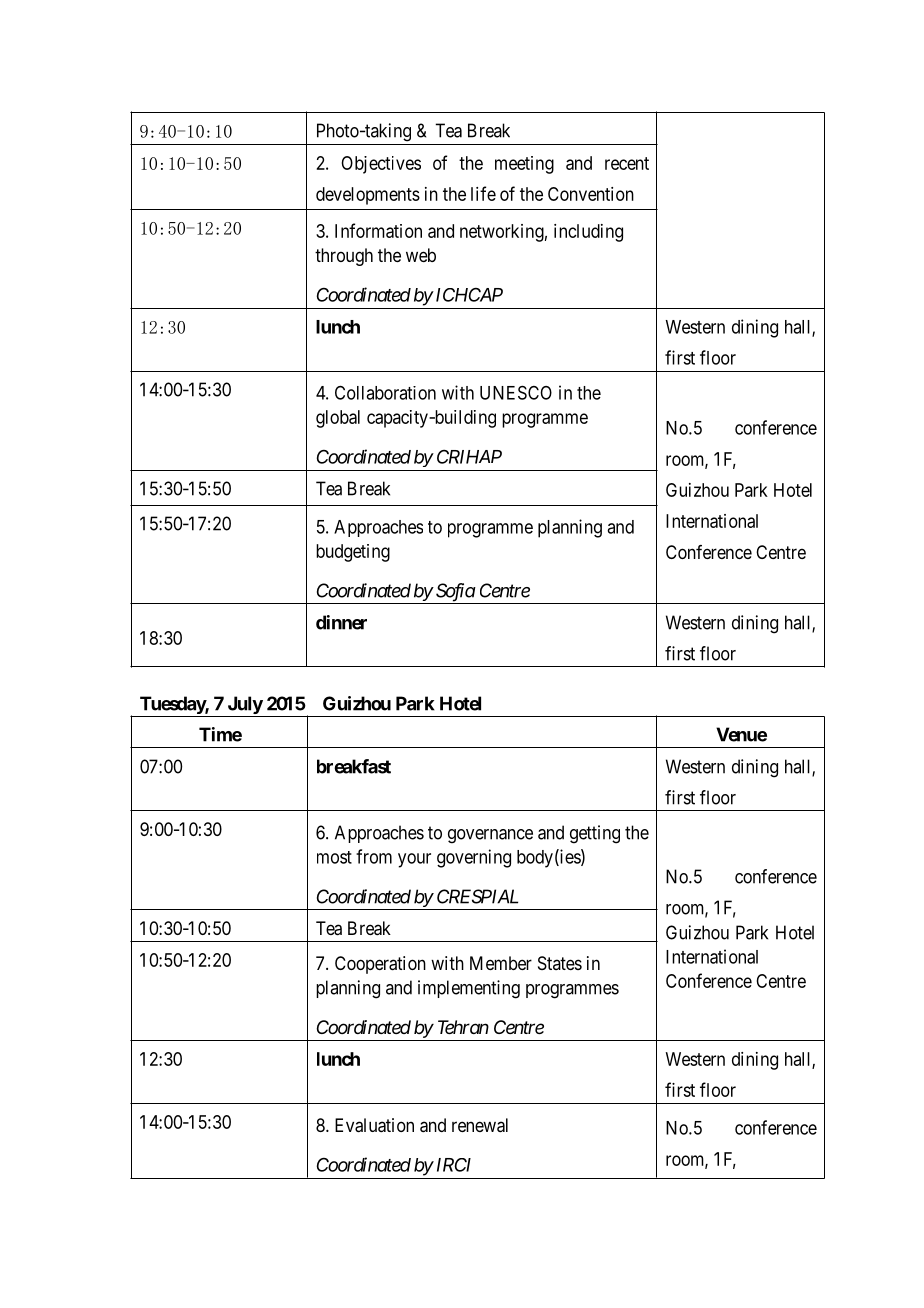 The height and width of the screenshot is (1308, 924). What do you see at coordinates (341, 622) in the screenshot?
I see `dinner` at bounding box center [341, 622].
